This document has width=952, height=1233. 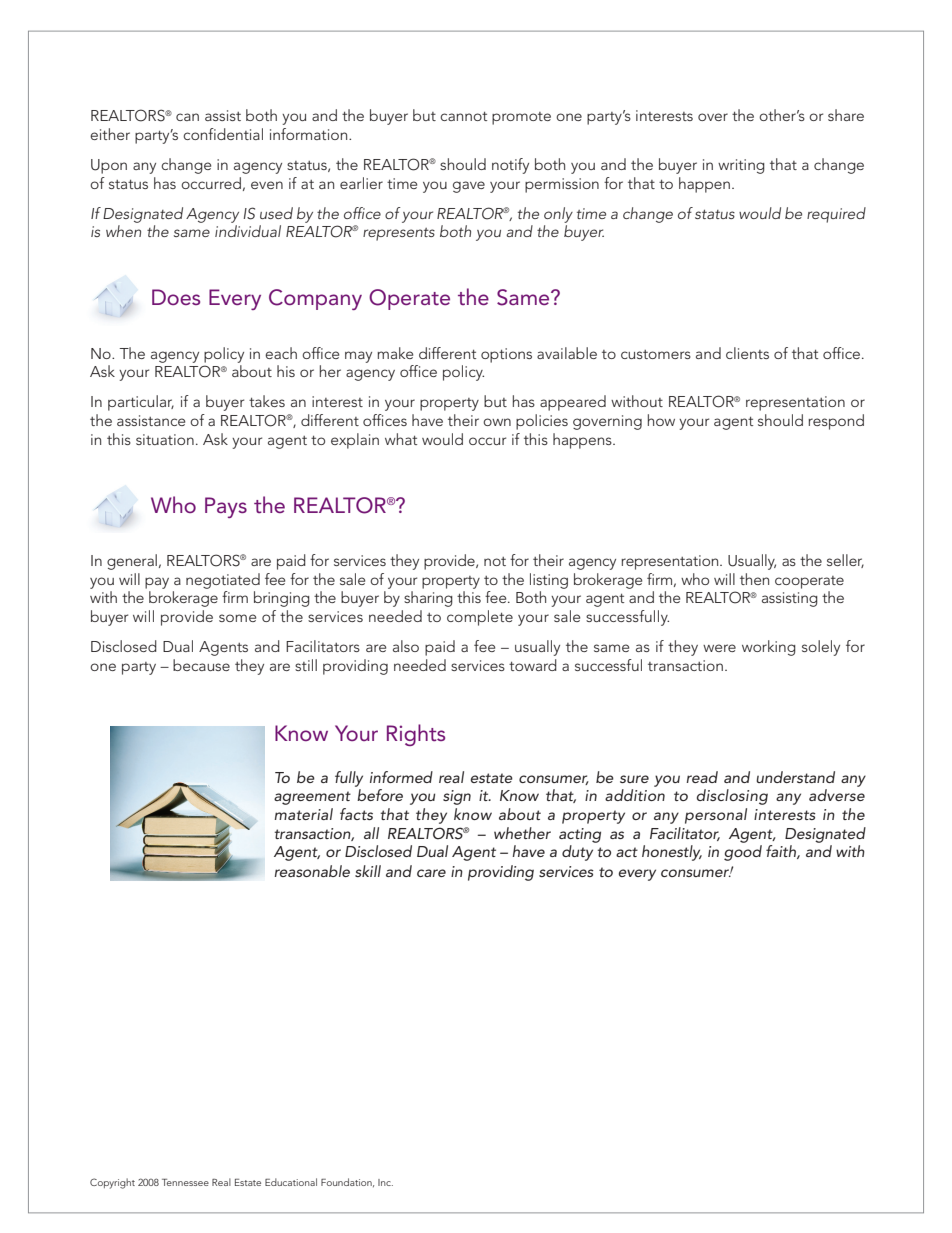 What do you see at coordinates (769, 648) in the document?
I see `working` at bounding box center [769, 648].
